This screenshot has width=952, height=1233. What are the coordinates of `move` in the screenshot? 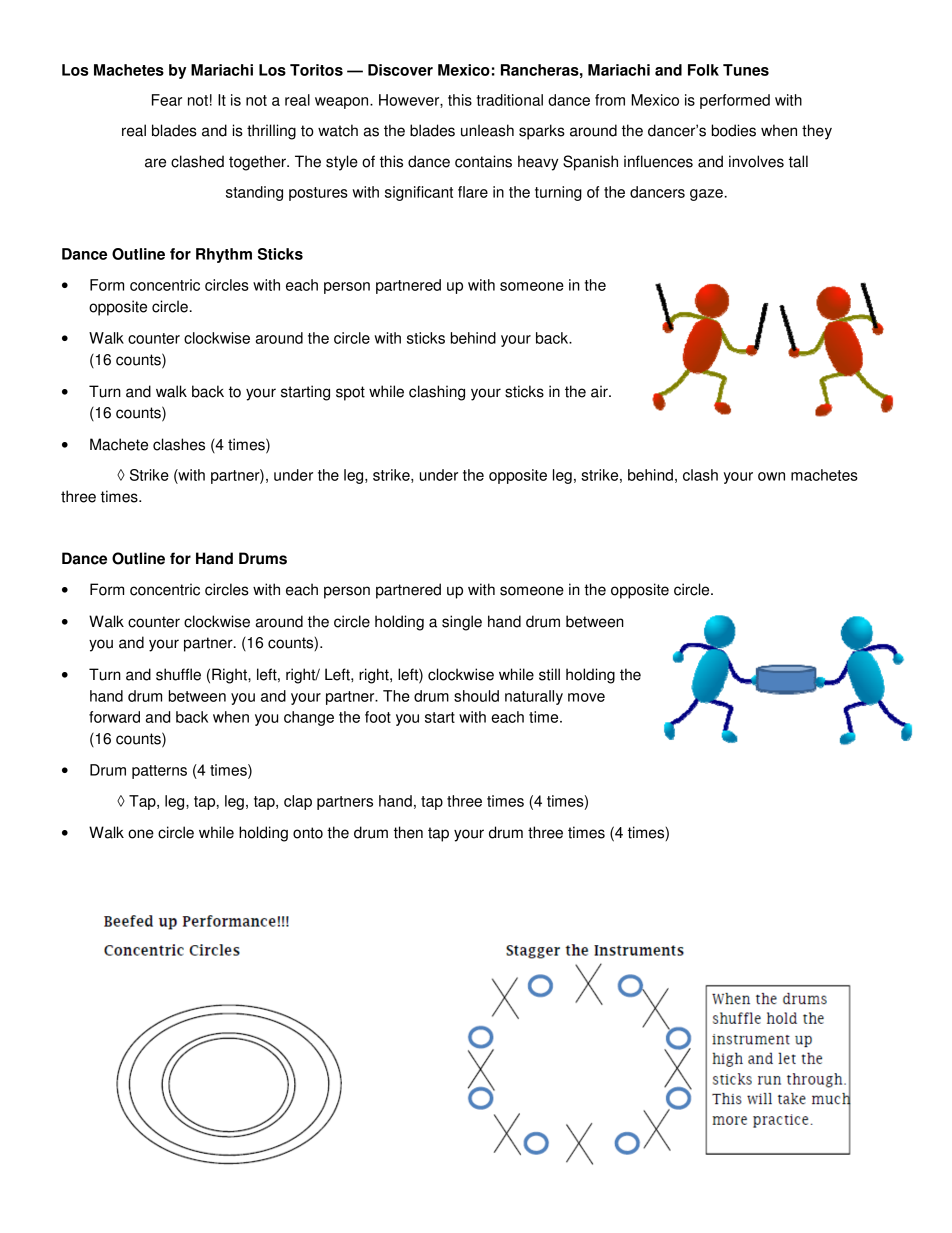 It's located at (586, 697).
